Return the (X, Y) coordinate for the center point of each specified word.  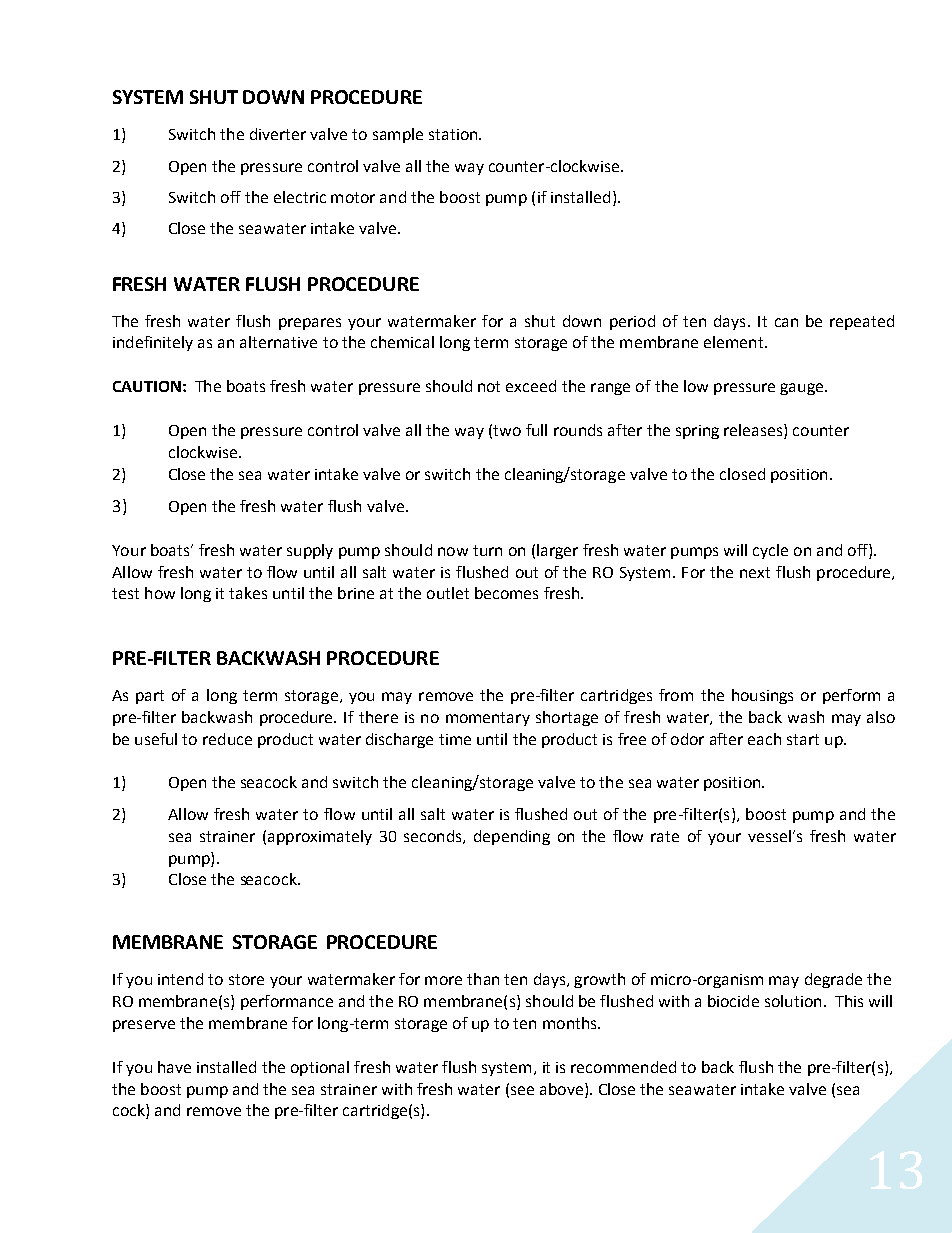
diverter (278, 134)
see (522, 1090)
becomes (506, 593)
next (755, 572)
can (786, 322)
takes (248, 593)
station (454, 134)
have (174, 1067)
